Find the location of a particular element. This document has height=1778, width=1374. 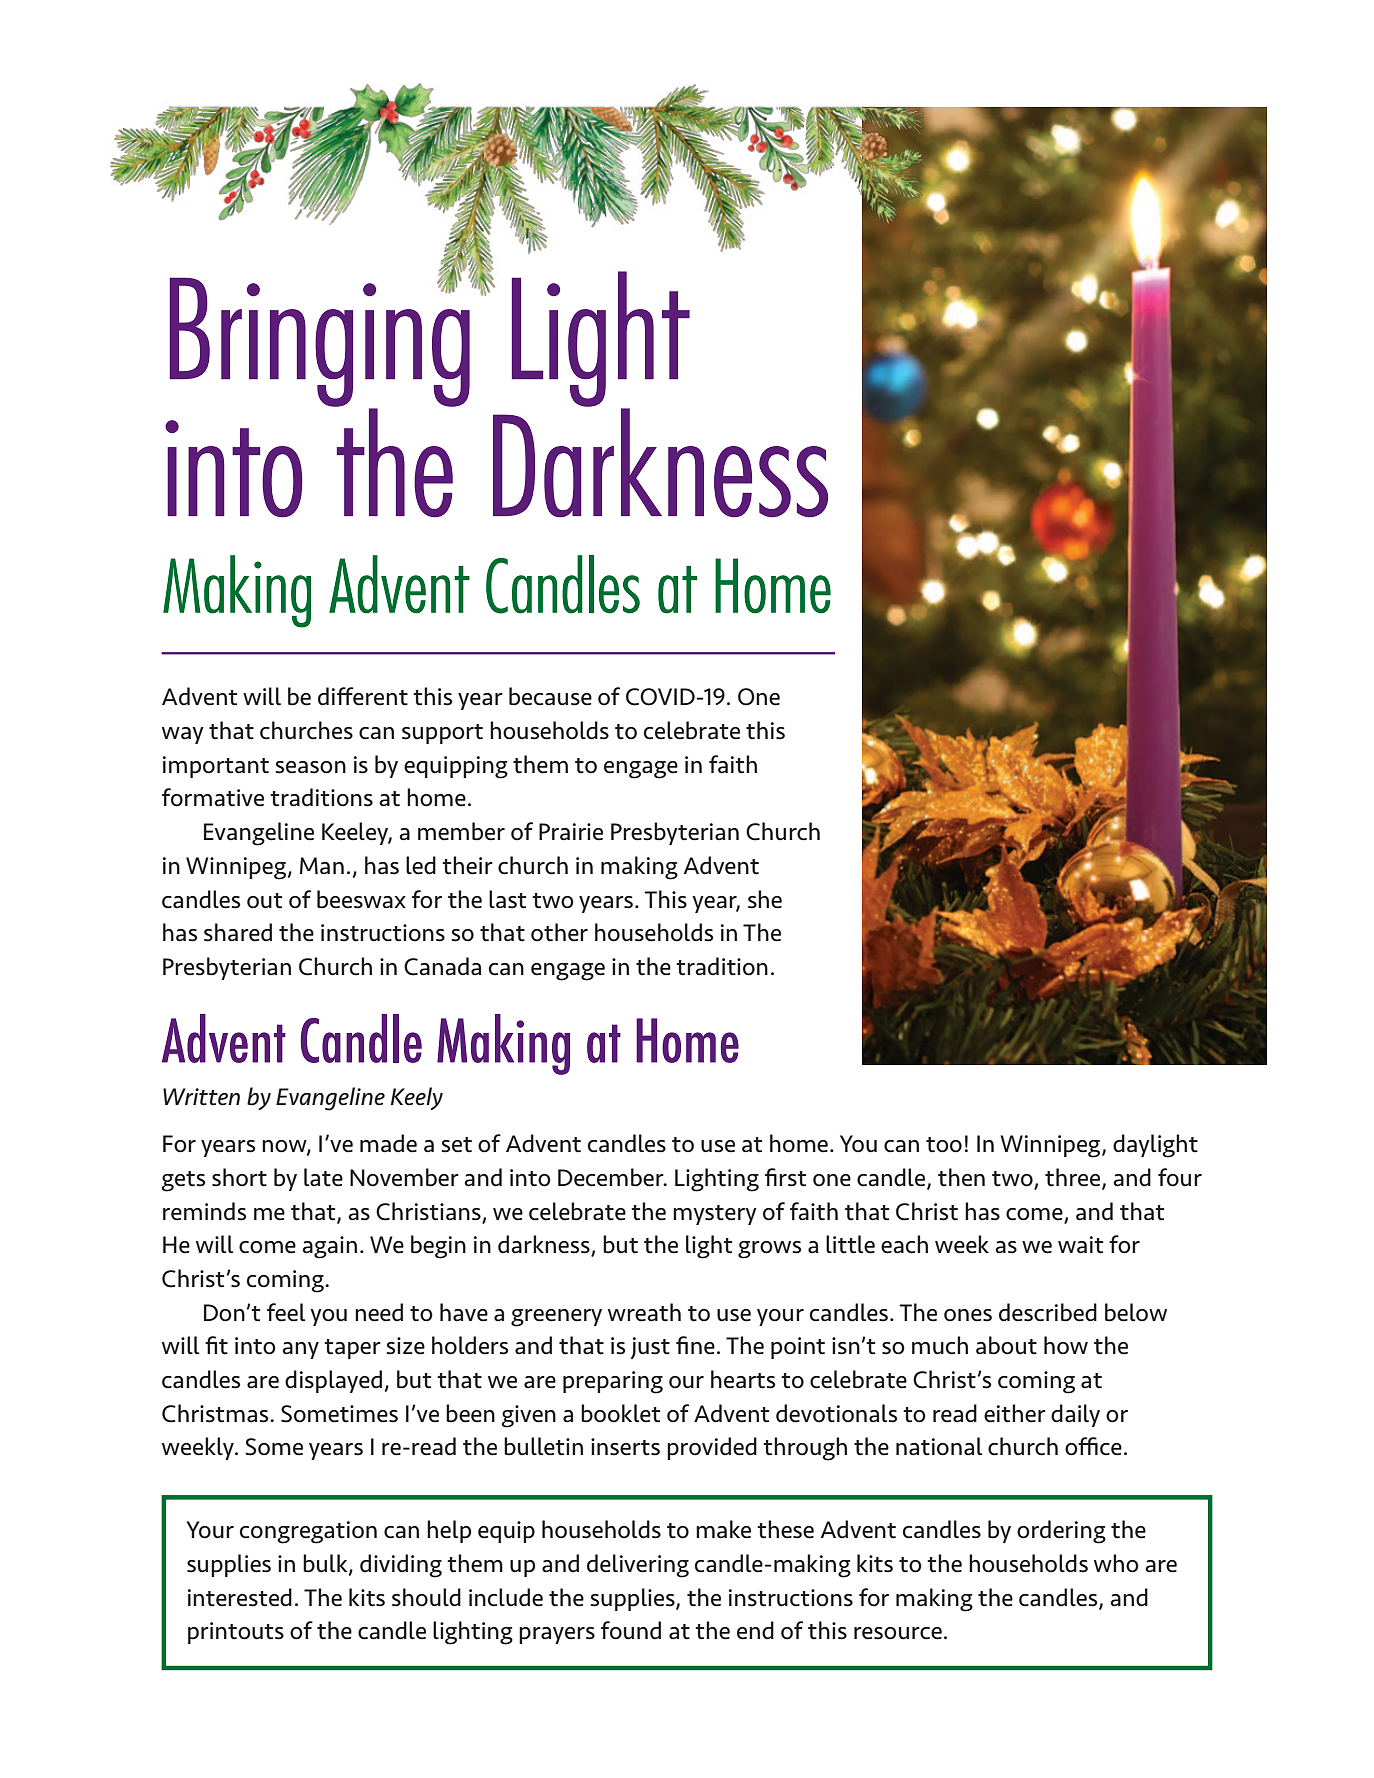

because is located at coordinates (550, 696).
